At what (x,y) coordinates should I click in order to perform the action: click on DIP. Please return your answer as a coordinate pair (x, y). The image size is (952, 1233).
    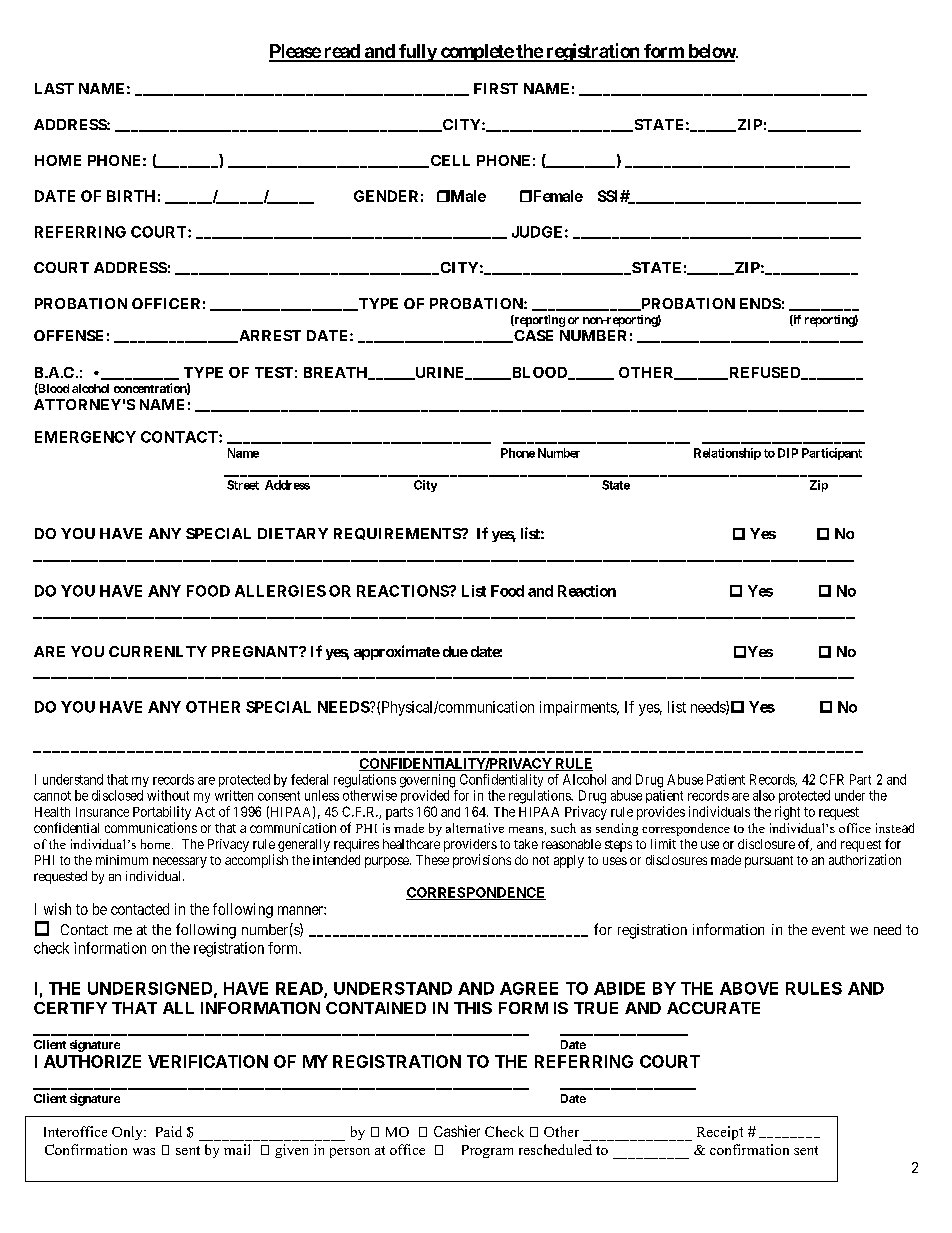
    Looking at the image, I should click on (788, 453).
